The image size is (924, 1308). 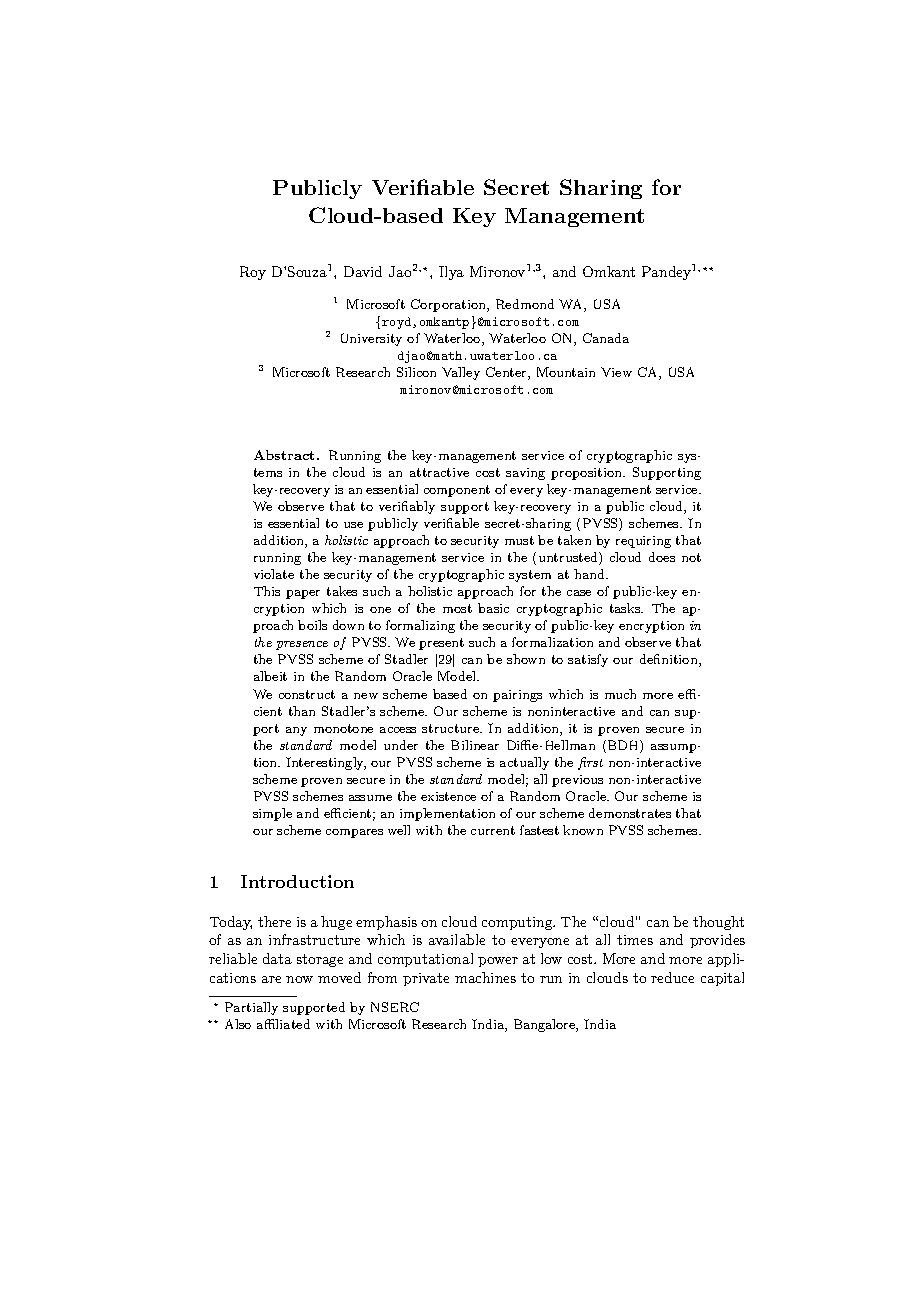 What do you see at coordinates (272, 814) in the image?
I see `simple` at bounding box center [272, 814].
